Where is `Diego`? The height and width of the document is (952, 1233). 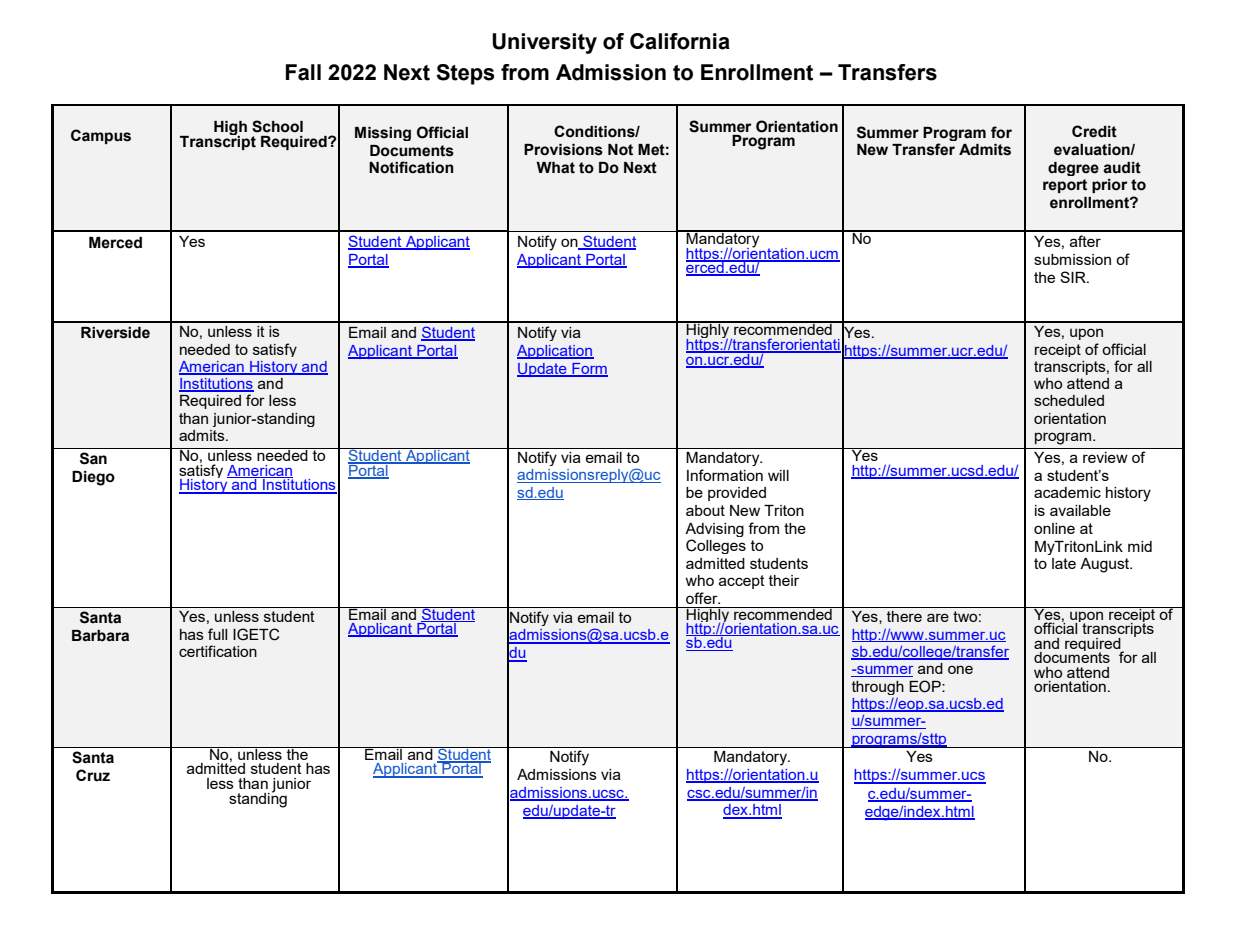 Diego is located at coordinates (93, 478).
